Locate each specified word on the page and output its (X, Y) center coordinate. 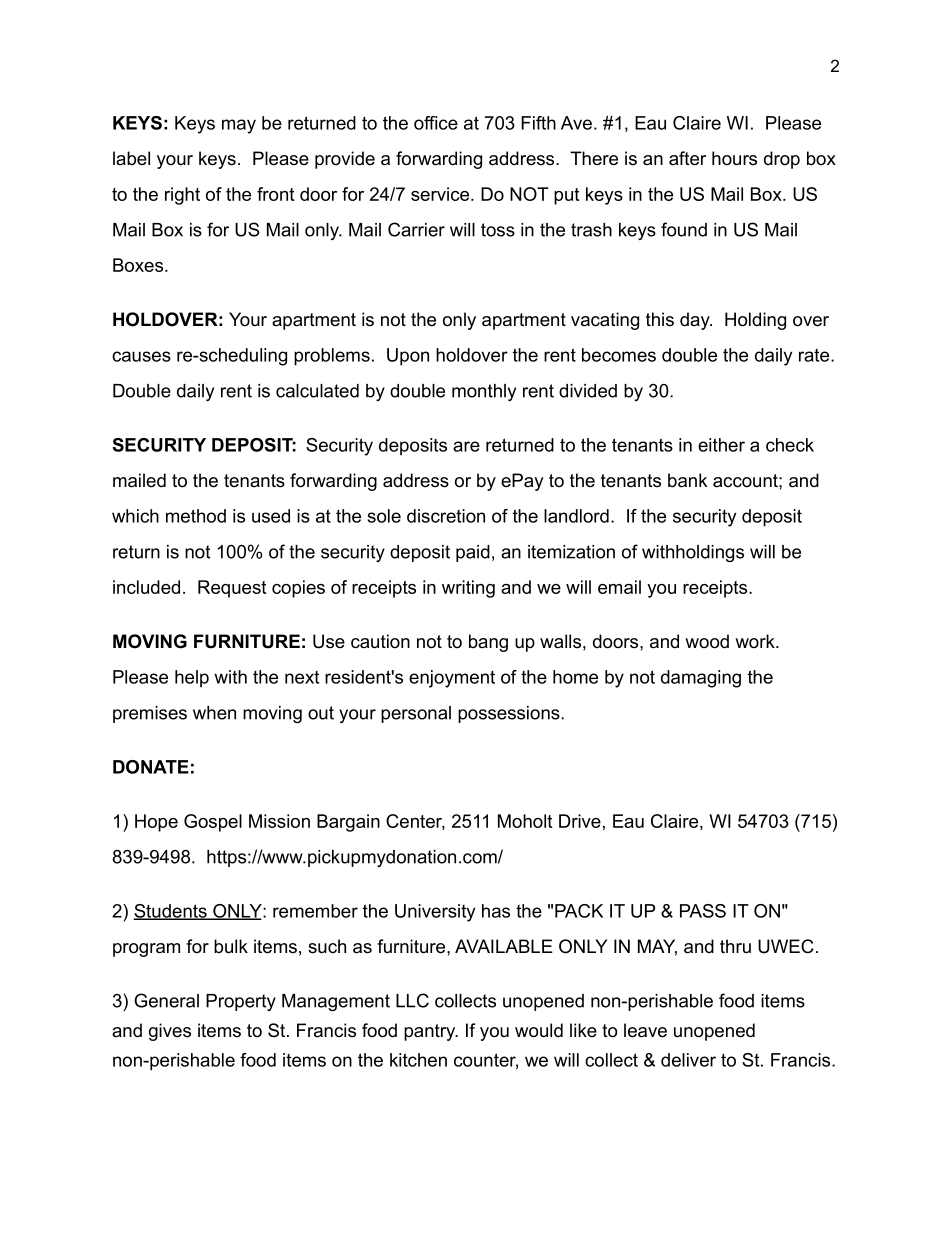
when (214, 713)
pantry (430, 1032)
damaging (701, 679)
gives (170, 1032)
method (196, 516)
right (182, 196)
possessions (510, 714)
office (436, 123)
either (721, 445)
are (466, 446)
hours (734, 158)
